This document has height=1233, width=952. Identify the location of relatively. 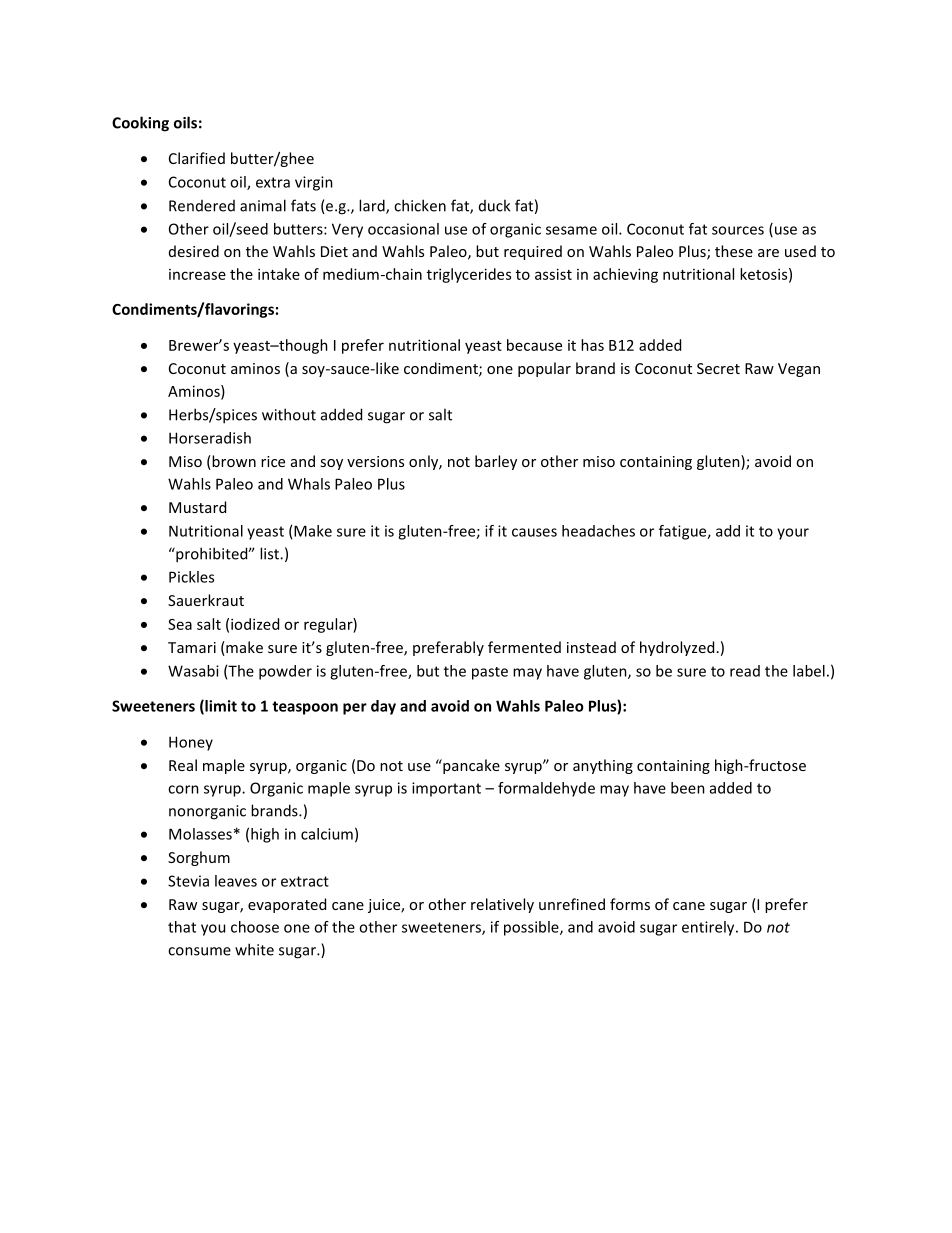
(502, 905).
